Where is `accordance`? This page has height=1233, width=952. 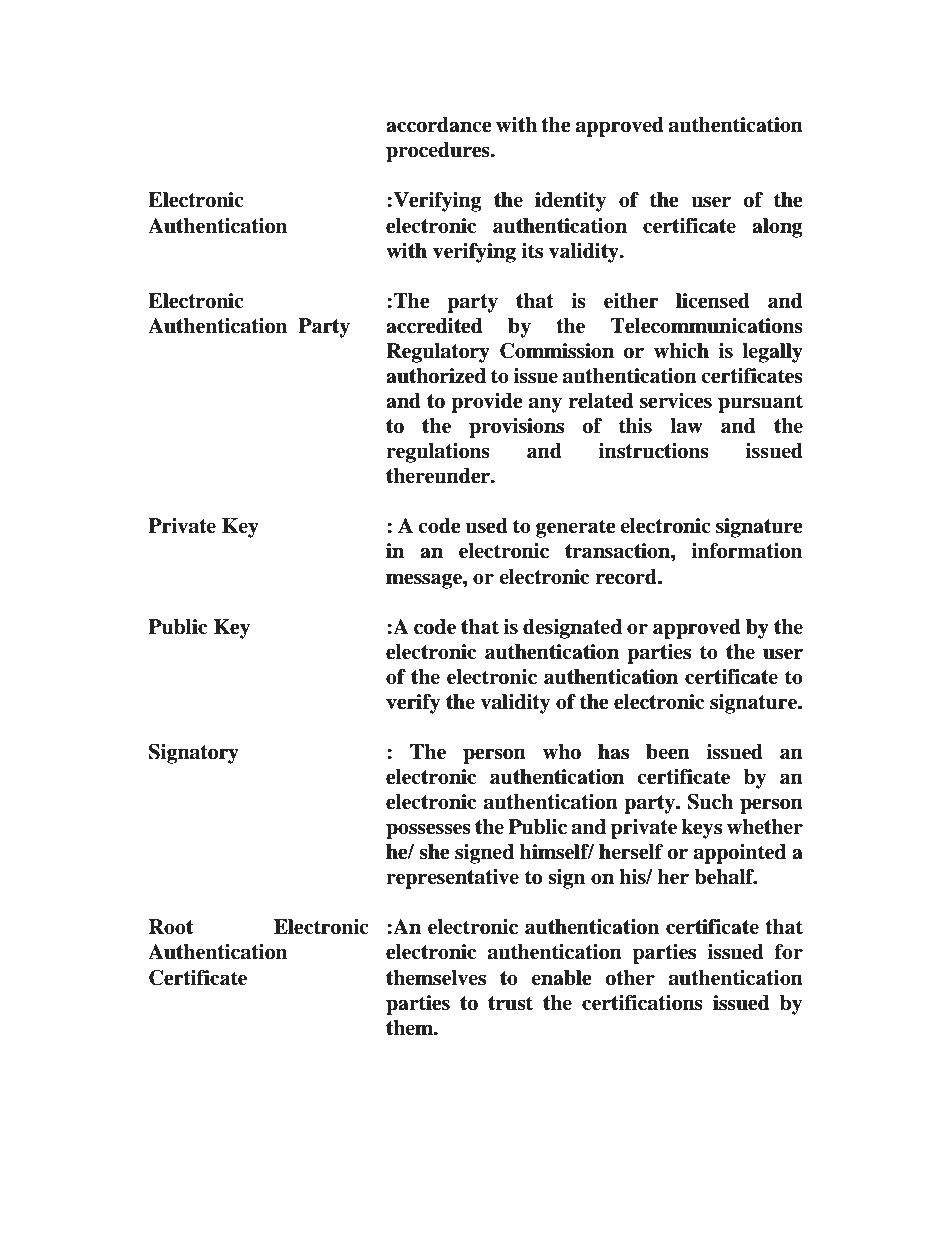
accordance is located at coordinates (439, 125).
